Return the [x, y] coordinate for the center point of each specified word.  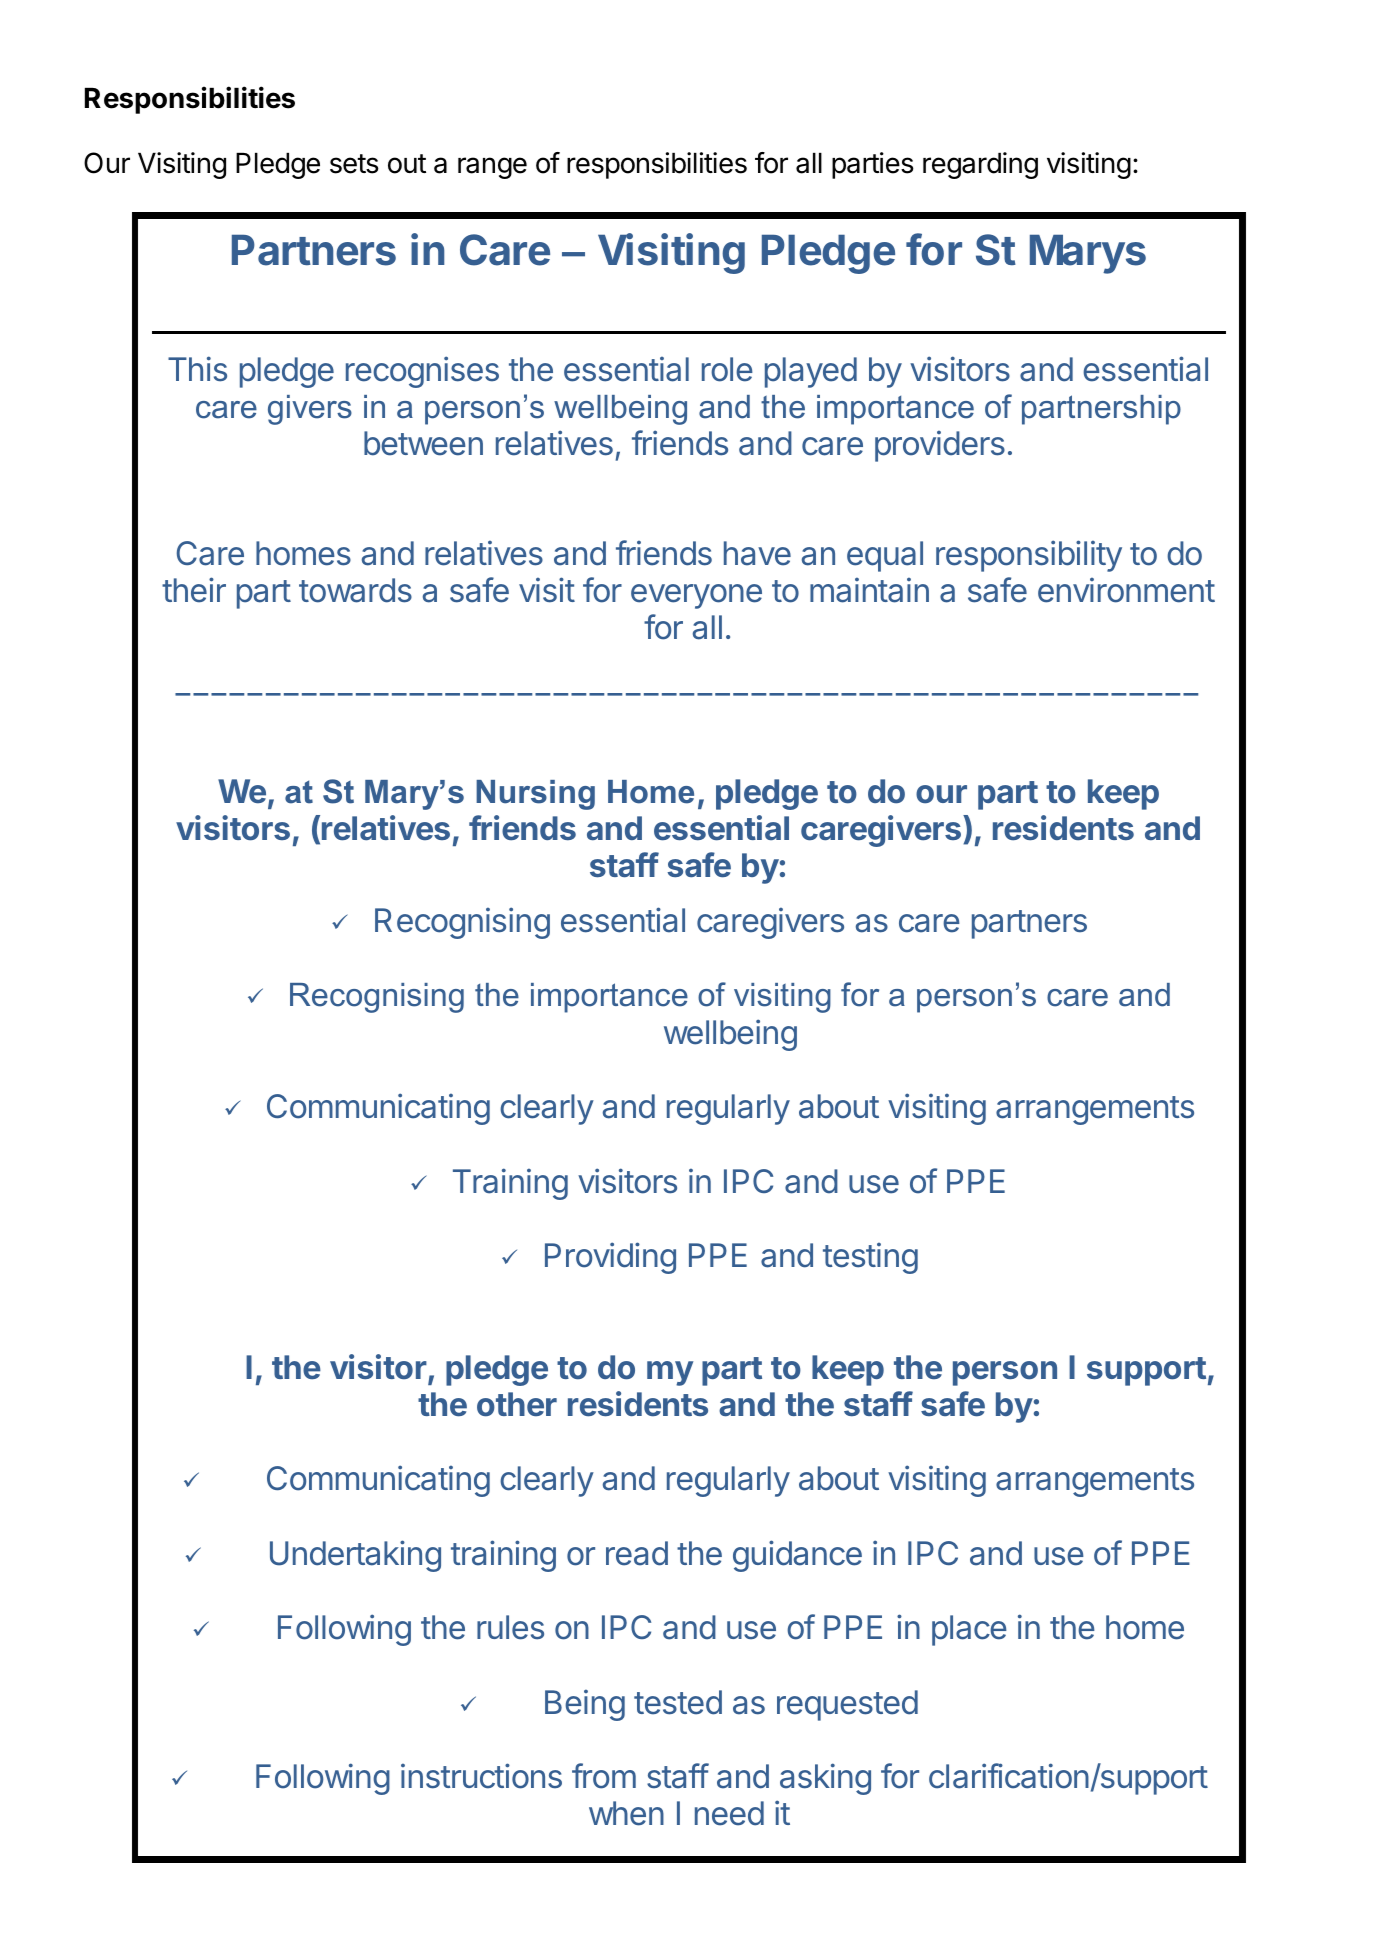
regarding [980, 165]
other [517, 1404]
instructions [481, 1776]
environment [1126, 590]
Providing [610, 1258]
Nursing [535, 795]
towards [355, 590]
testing [870, 1258]
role [727, 369]
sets [354, 164]
